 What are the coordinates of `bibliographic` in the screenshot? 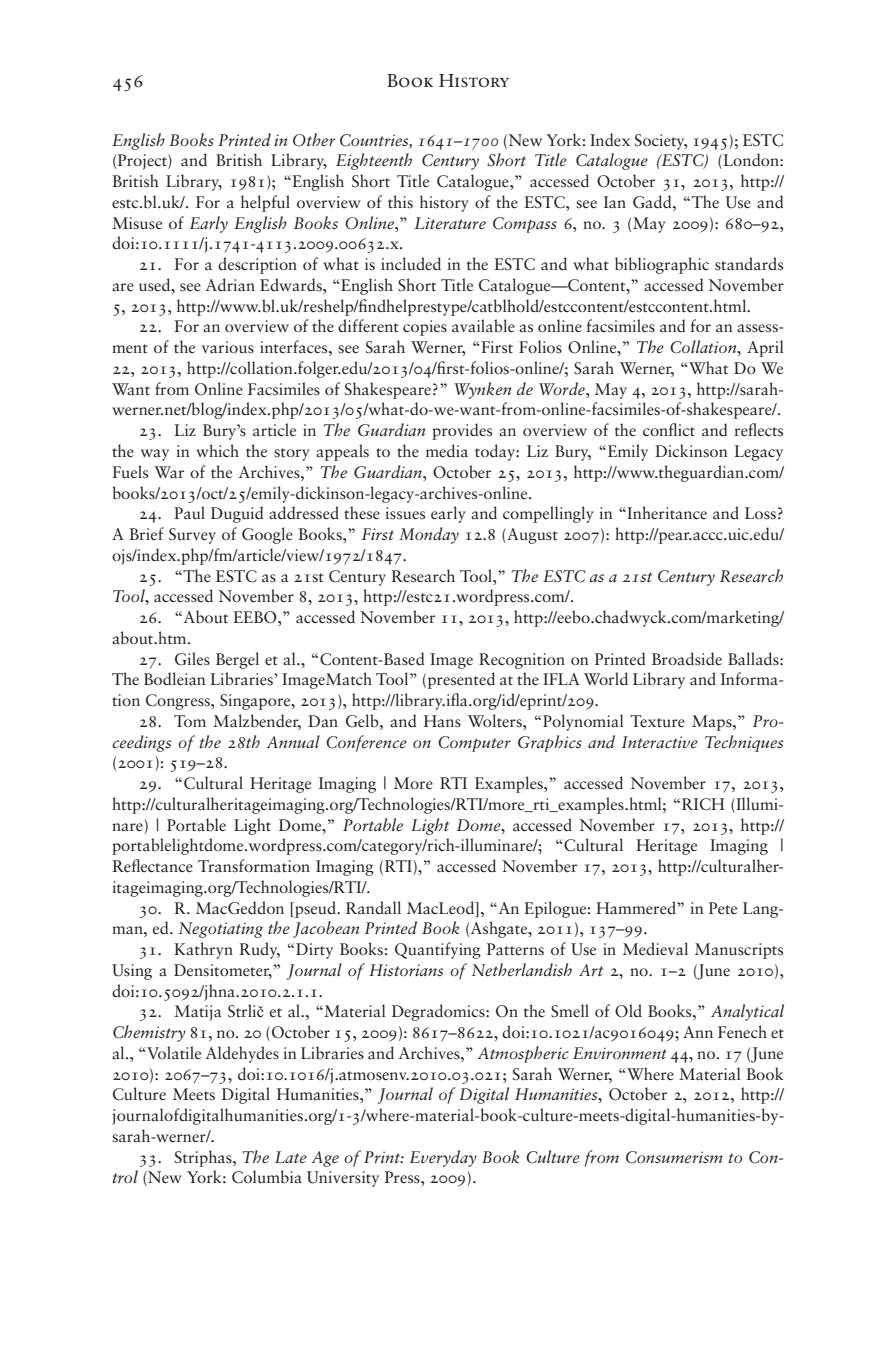 It's located at (662, 265).
